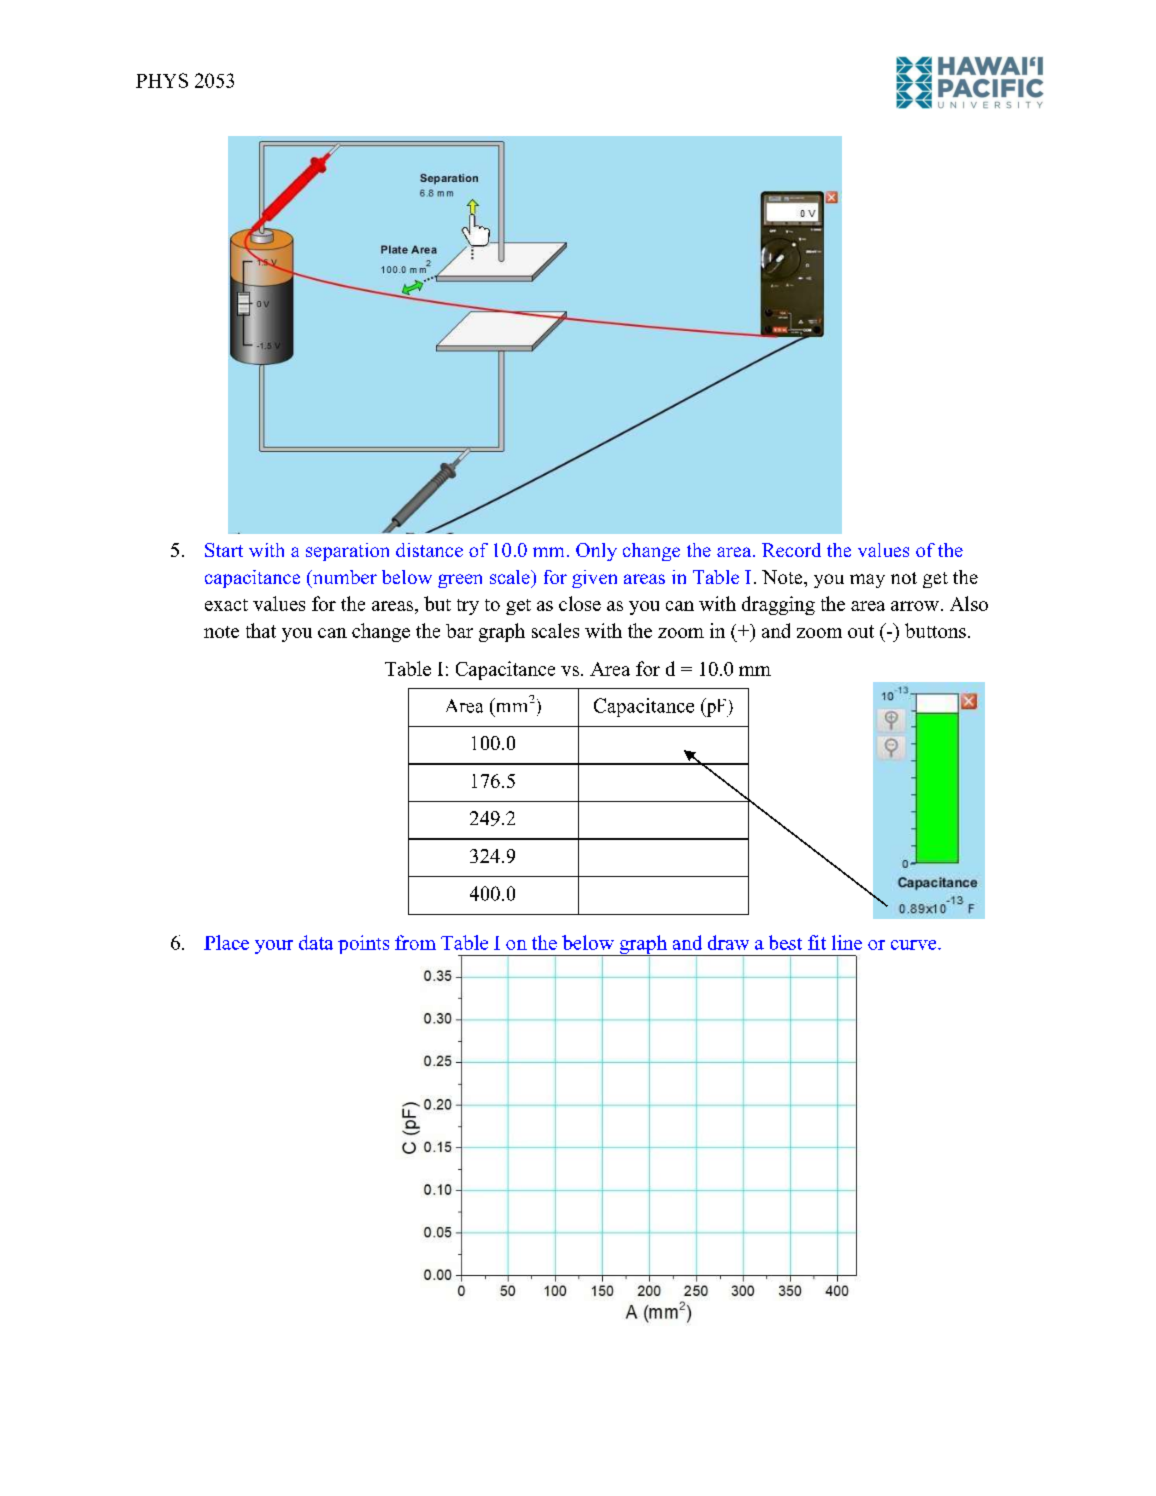 The height and width of the page is (1496, 1156). Describe the element at coordinates (162, 80) in the page. I see `PHYS` at that location.
